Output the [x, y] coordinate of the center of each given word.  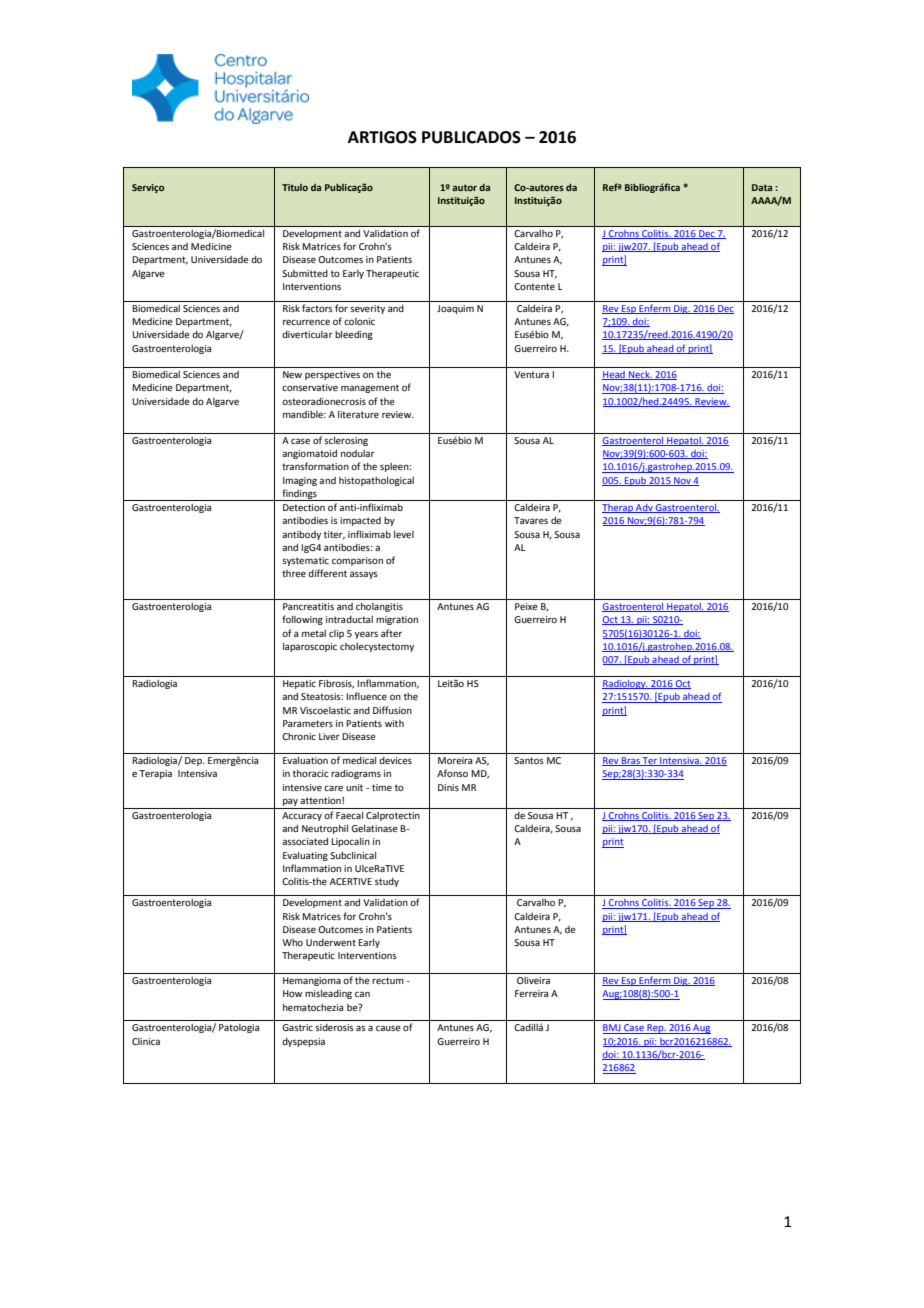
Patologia [239, 1028]
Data [762, 187]
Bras [631, 761]
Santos [529, 760]
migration [397, 620]
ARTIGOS [382, 137]
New [292, 374]
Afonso [452, 773]
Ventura [531, 374]
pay [290, 802]
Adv [644, 508]
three [294, 573]
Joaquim [455, 309]
